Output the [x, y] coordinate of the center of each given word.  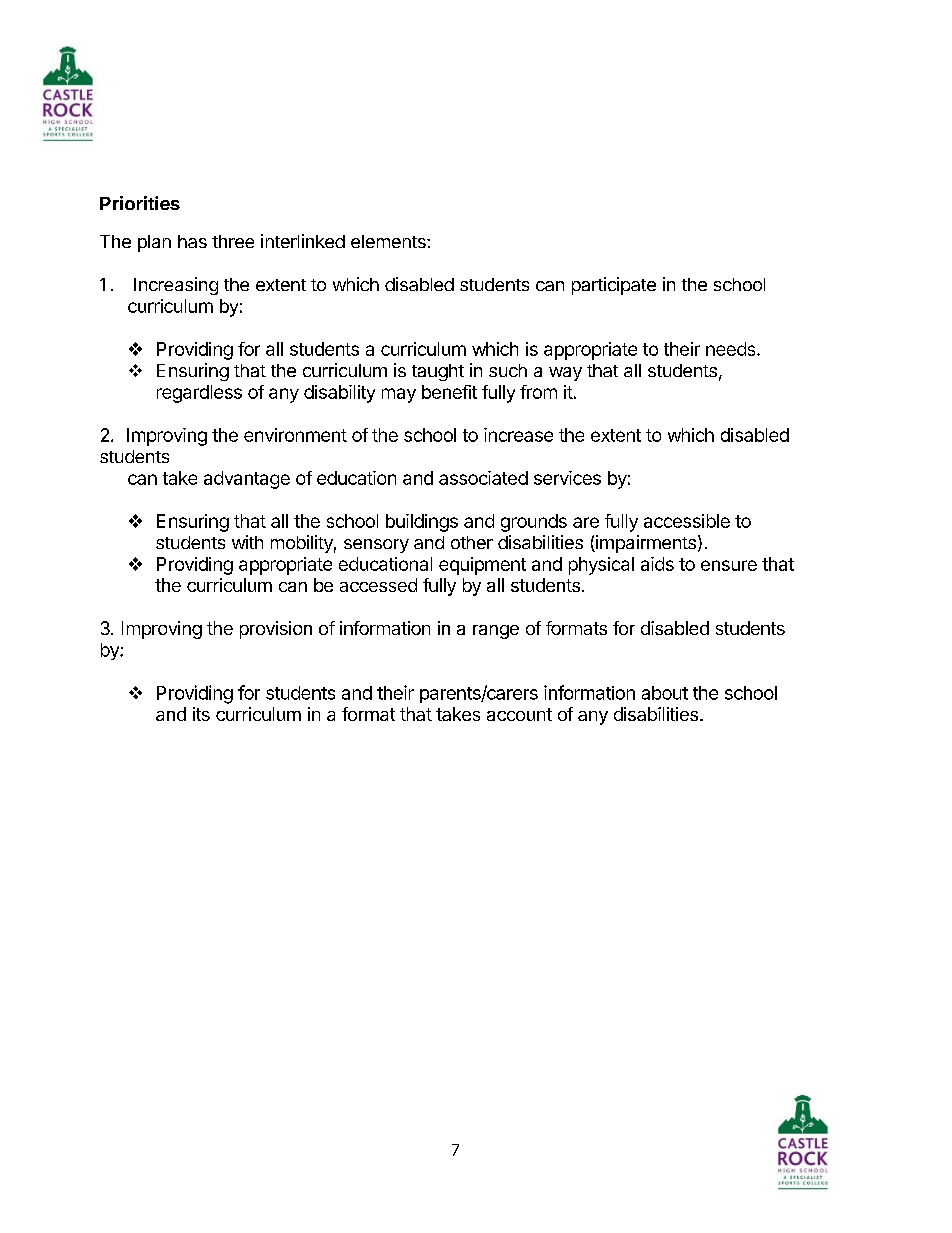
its [201, 714]
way [565, 374]
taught [438, 372]
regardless [199, 394]
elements [389, 241]
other [472, 542]
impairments [645, 544]
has [192, 241]
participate [614, 286]
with [247, 542]
